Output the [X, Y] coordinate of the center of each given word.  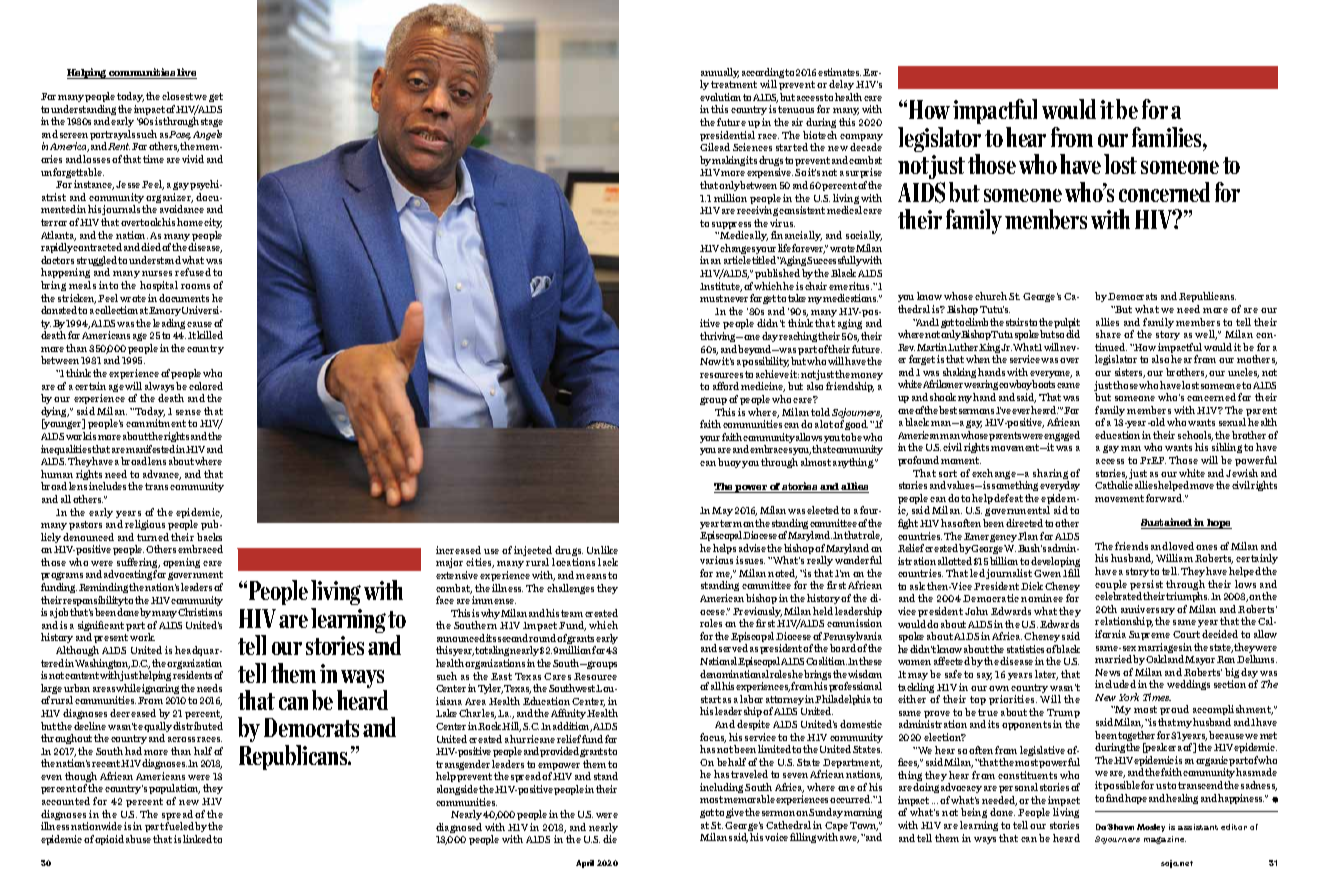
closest [178, 96]
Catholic [1114, 485]
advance [162, 475]
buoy [730, 463]
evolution [720, 97]
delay [841, 85]
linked [198, 839]
